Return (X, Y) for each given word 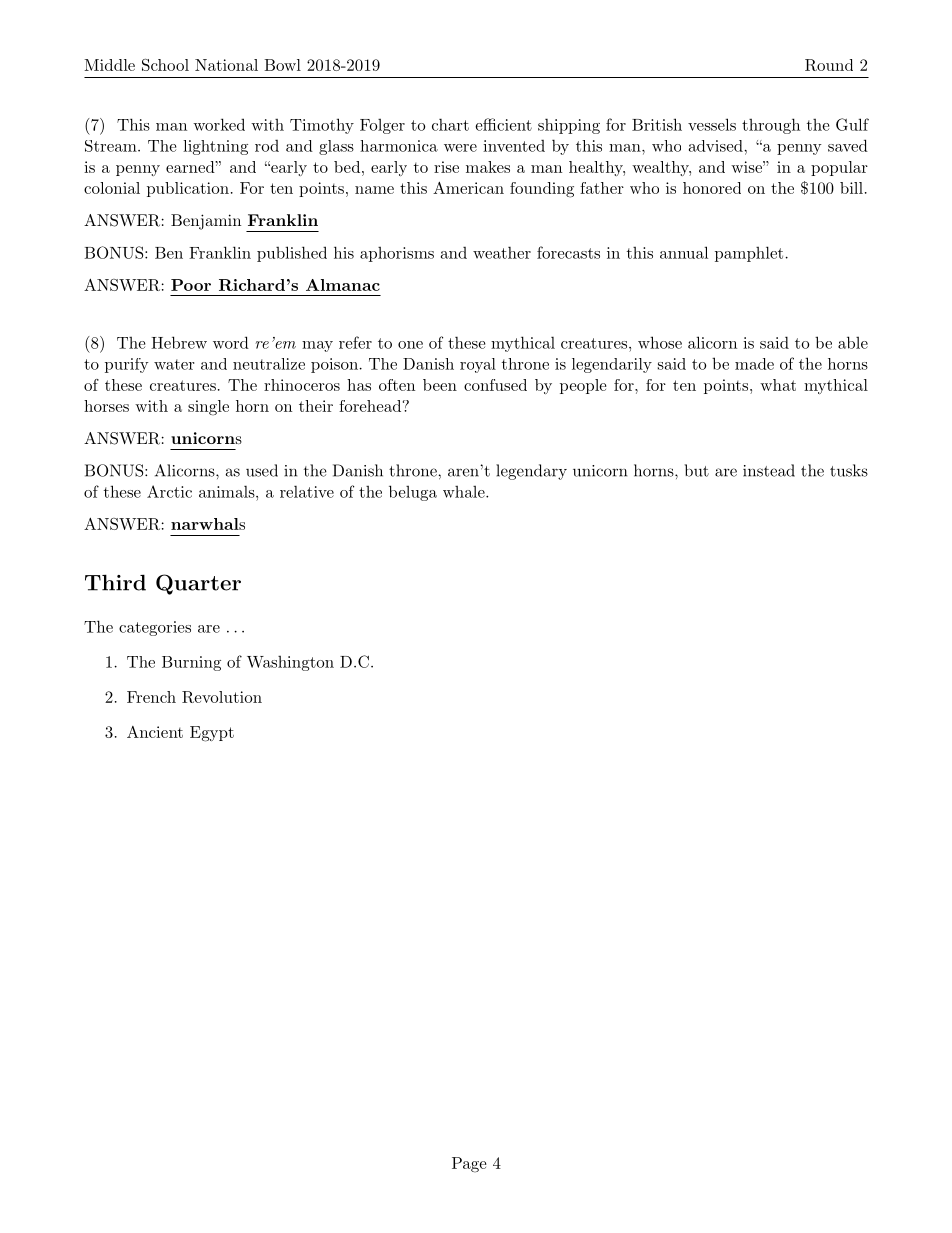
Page (469, 1165)
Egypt (212, 734)
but (696, 470)
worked (219, 124)
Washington (290, 663)
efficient (503, 124)
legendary (531, 472)
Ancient (155, 732)
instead (769, 470)
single (208, 408)
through (771, 126)
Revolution (222, 697)
